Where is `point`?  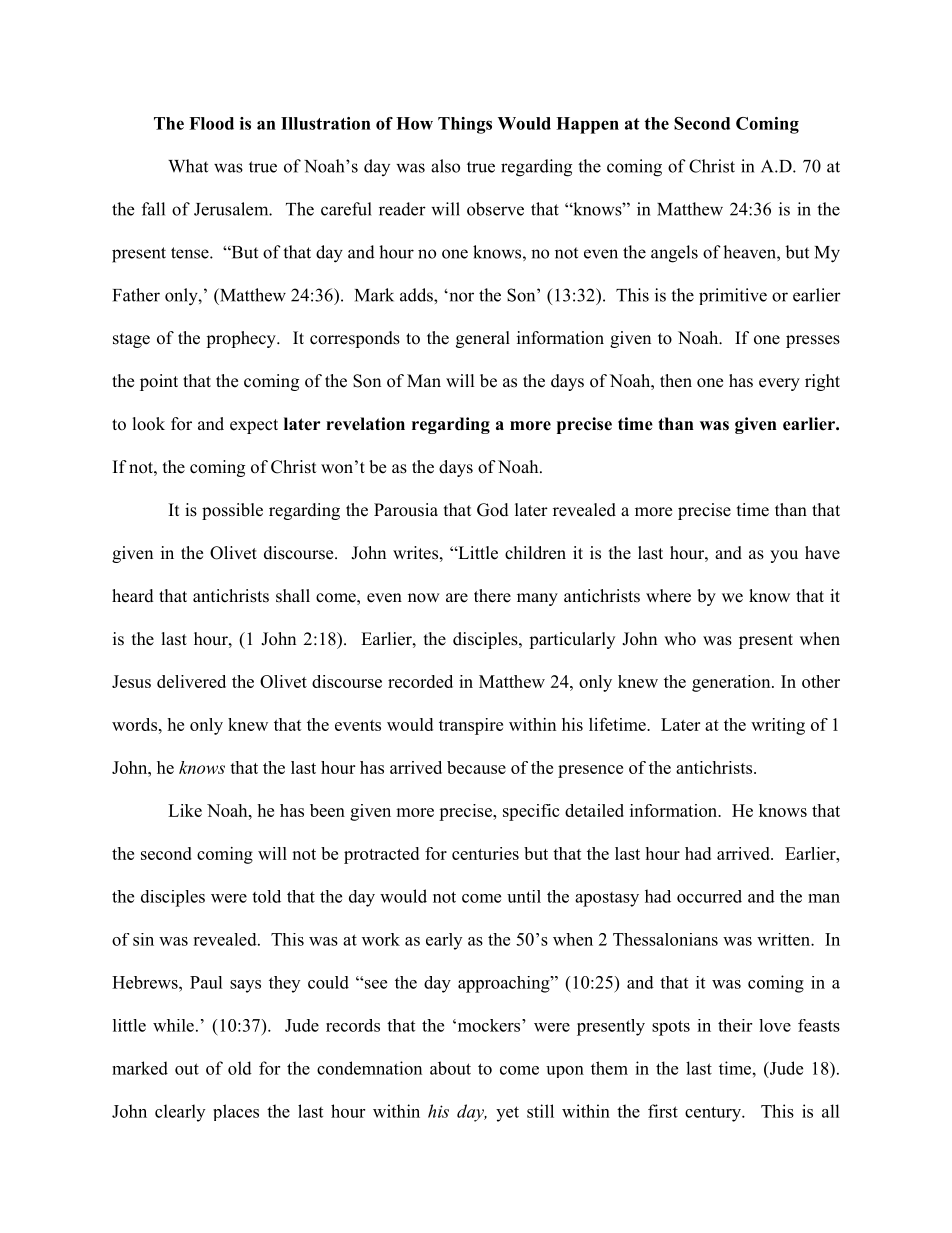 point is located at coordinates (159, 382).
